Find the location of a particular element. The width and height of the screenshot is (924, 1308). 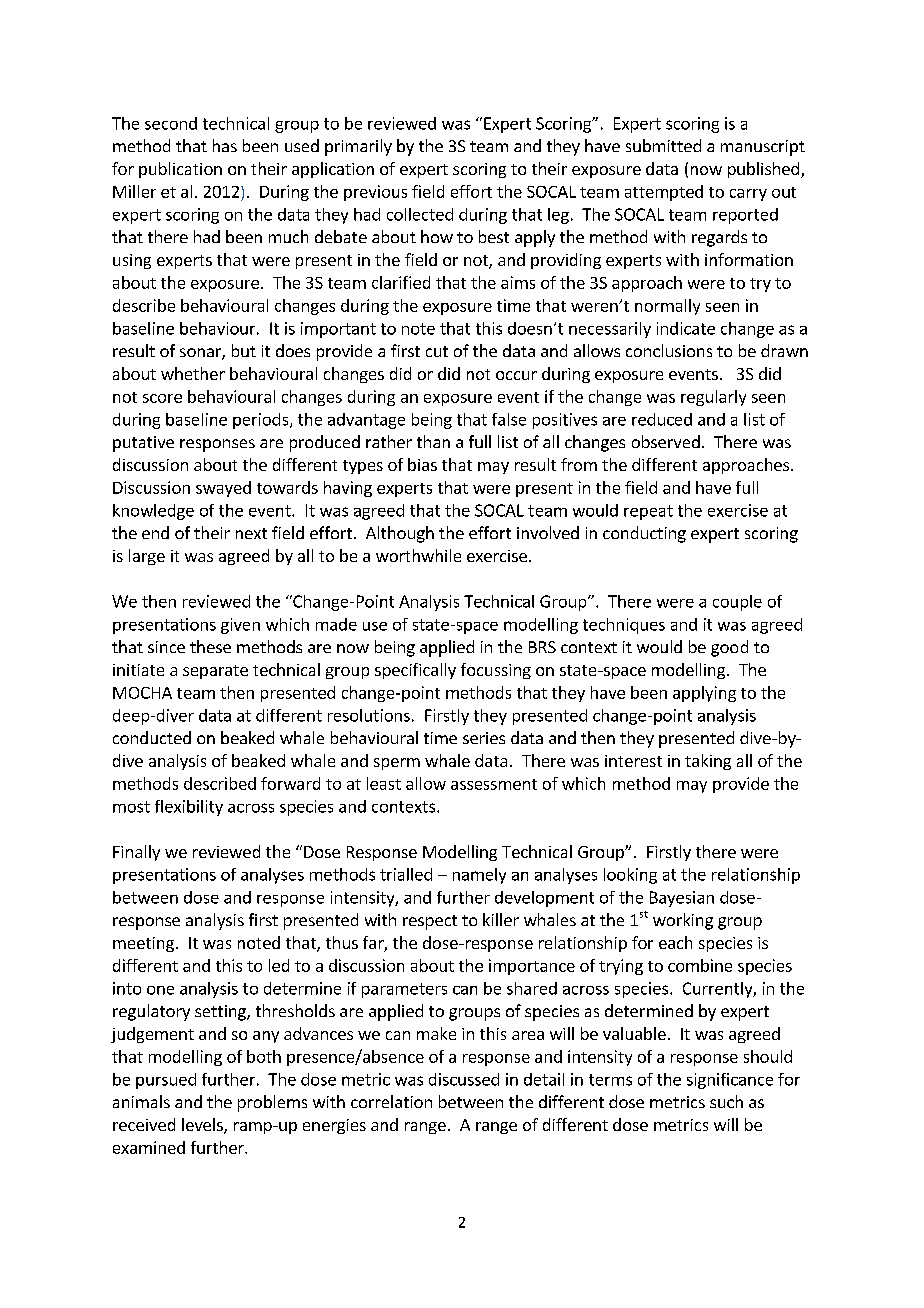

Bayesian is located at coordinates (682, 899).
